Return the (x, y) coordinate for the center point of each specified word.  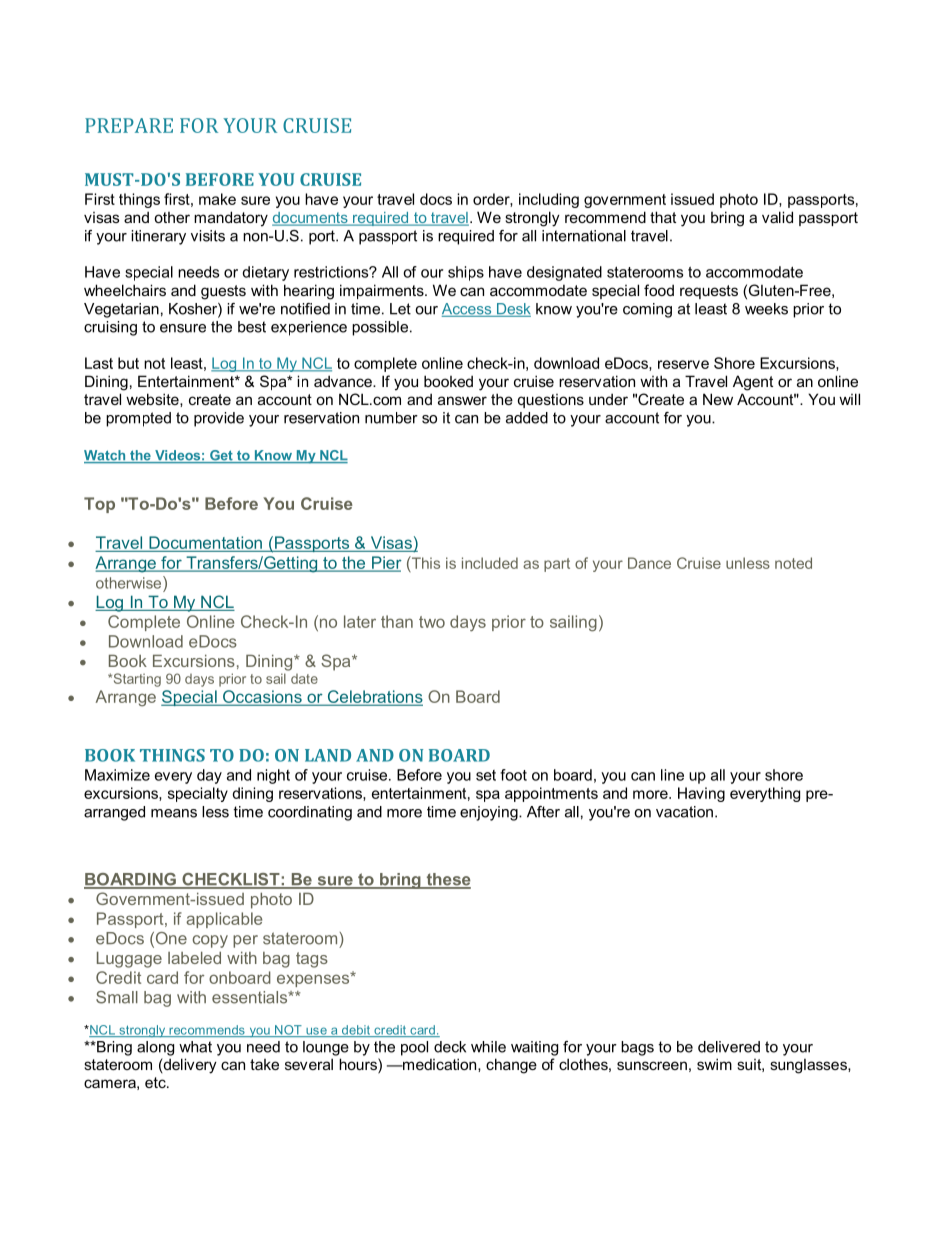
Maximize (117, 775)
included (490, 563)
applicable (224, 920)
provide (219, 419)
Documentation (205, 544)
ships (466, 273)
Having (701, 794)
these (447, 880)
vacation (684, 812)
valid (777, 217)
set (486, 775)
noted (793, 563)
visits (208, 236)
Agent (753, 383)
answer (462, 400)
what (195, 1047)
